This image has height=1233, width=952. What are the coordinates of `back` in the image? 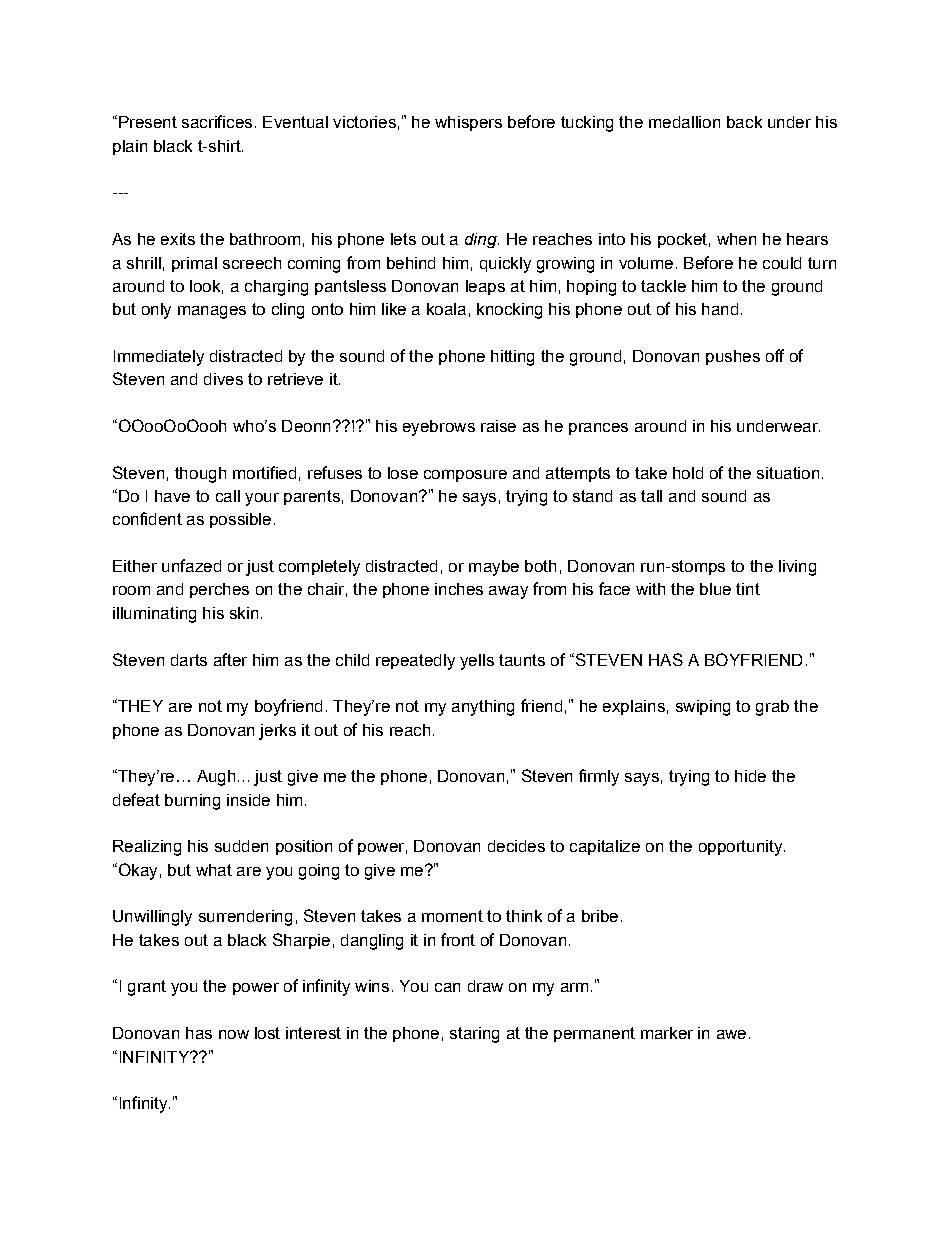 It's located at (744, 122).
